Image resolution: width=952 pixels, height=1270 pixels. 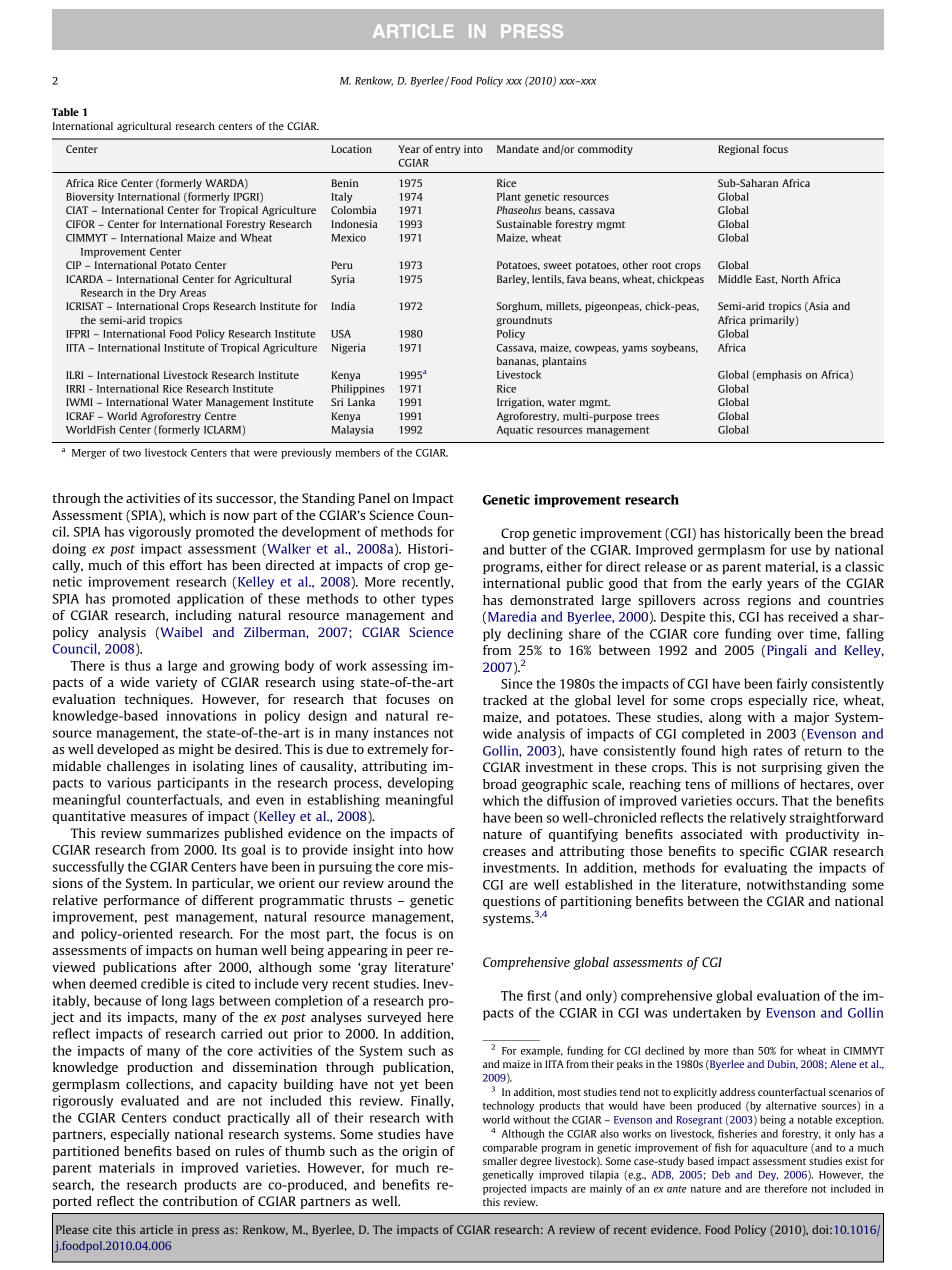 I want to click on trees, so click(x=647, y=416).
